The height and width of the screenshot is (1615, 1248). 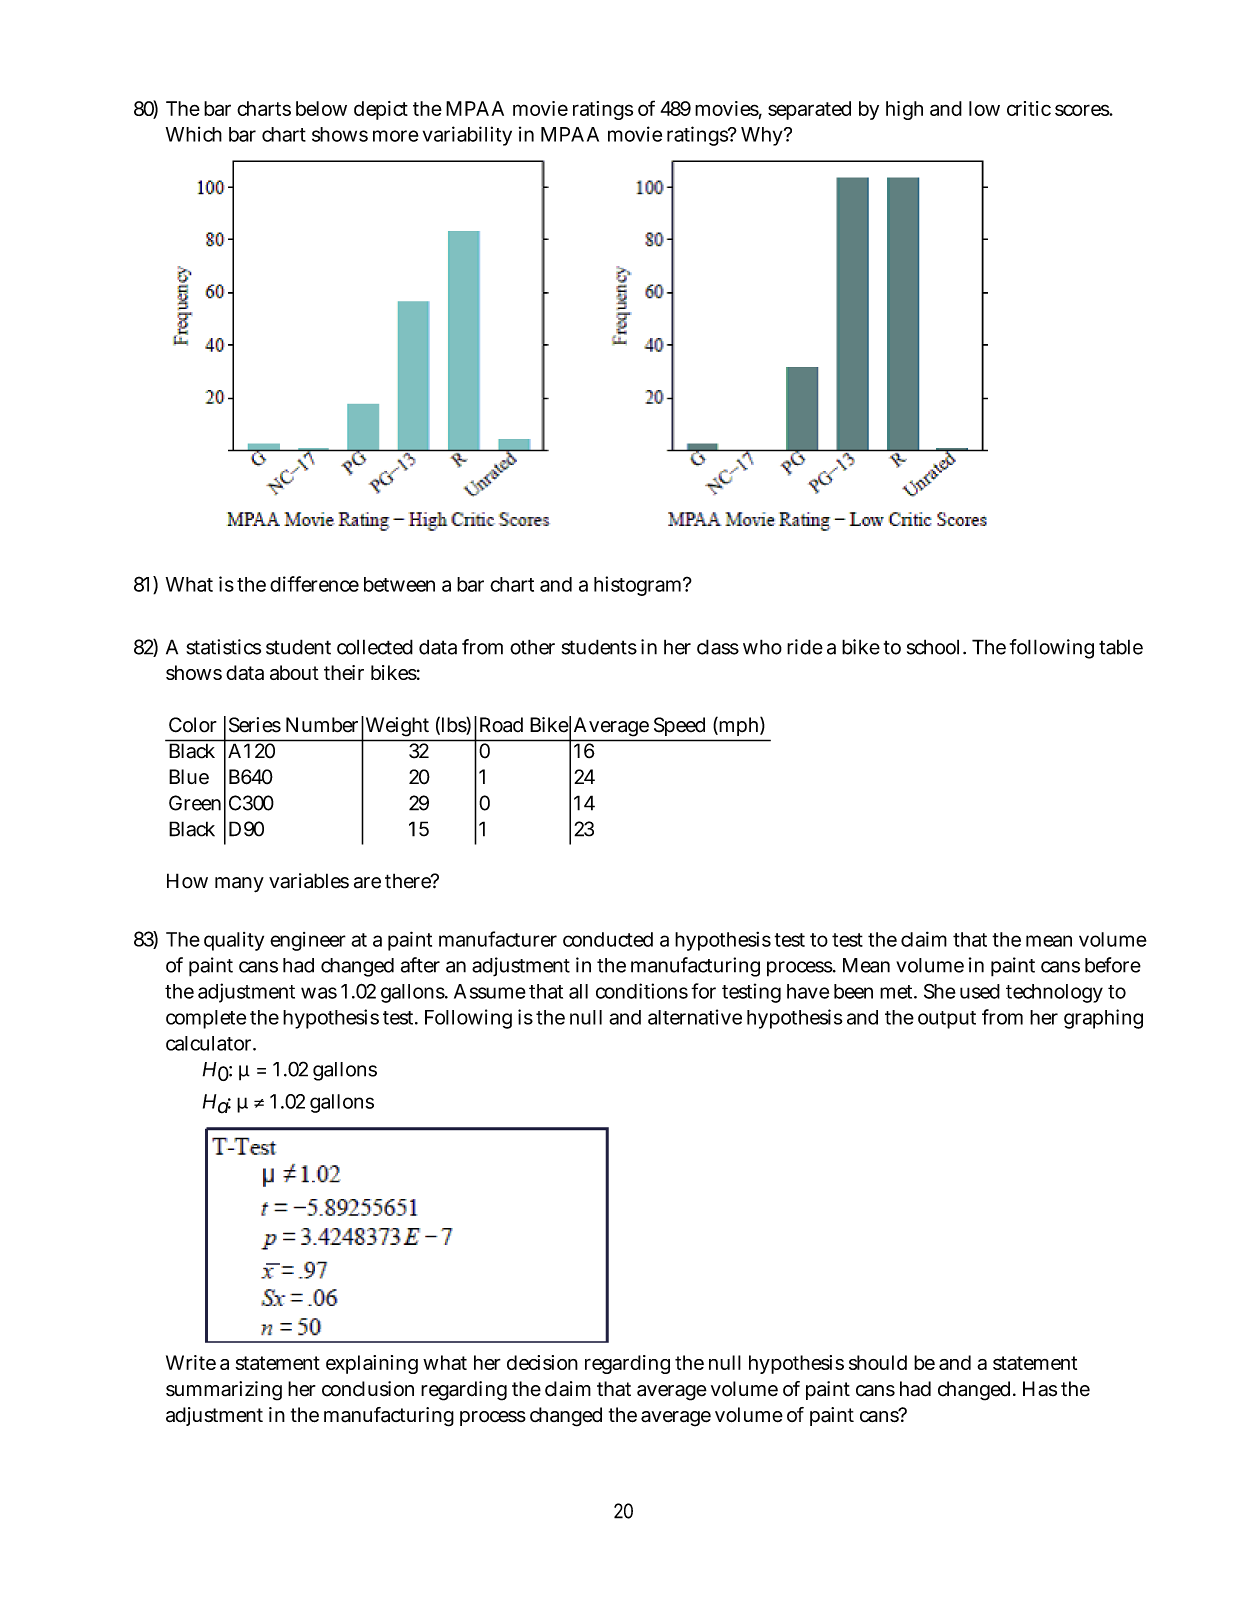 I want to click on engineer, so click(x=308, y=941).
